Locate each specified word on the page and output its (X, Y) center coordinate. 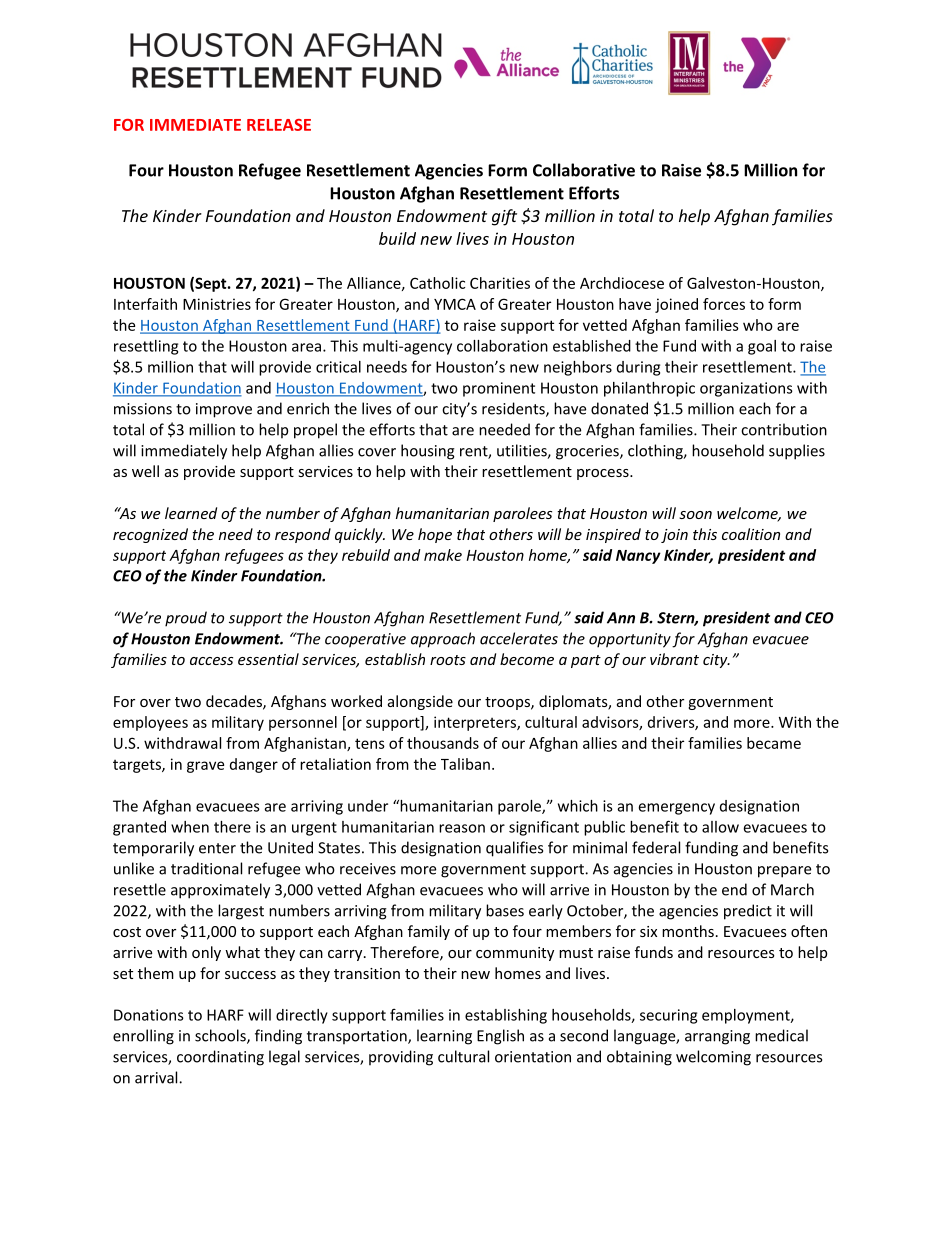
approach (443, 640)
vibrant (674, 659)
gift (504, 217)
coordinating (220, 1058)
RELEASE (279, 125)
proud (186, 619)
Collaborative (584, 170)
